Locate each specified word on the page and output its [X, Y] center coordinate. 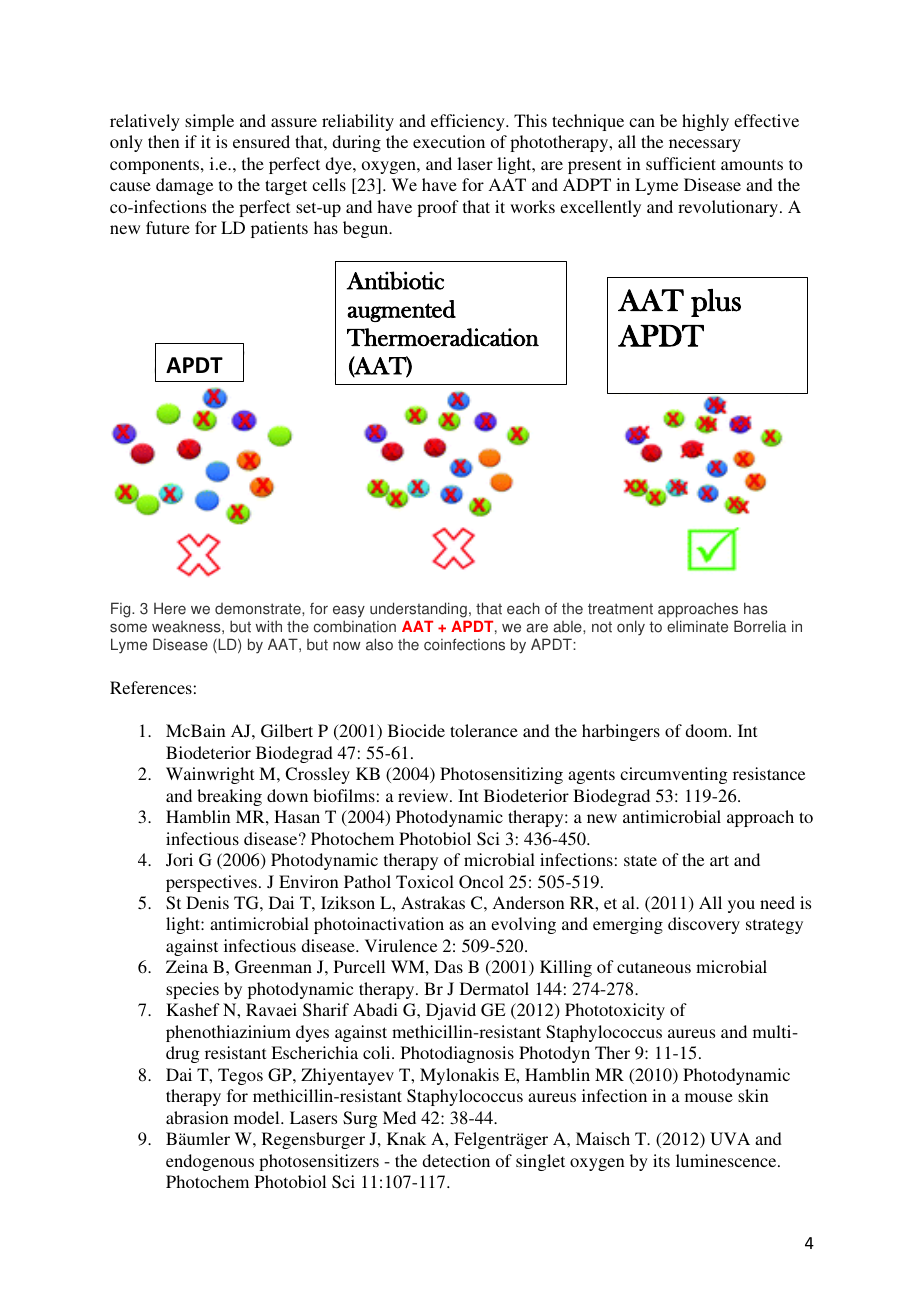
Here [170, 608]
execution [449, 141]
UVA [730, 1139]
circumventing [674, 775]
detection [456, 1160]
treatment [620, 609]
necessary [705, 145]
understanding [419, 611]
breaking [229, 797]
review [424, 795]
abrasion [197, 1117]
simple [209, 122]
